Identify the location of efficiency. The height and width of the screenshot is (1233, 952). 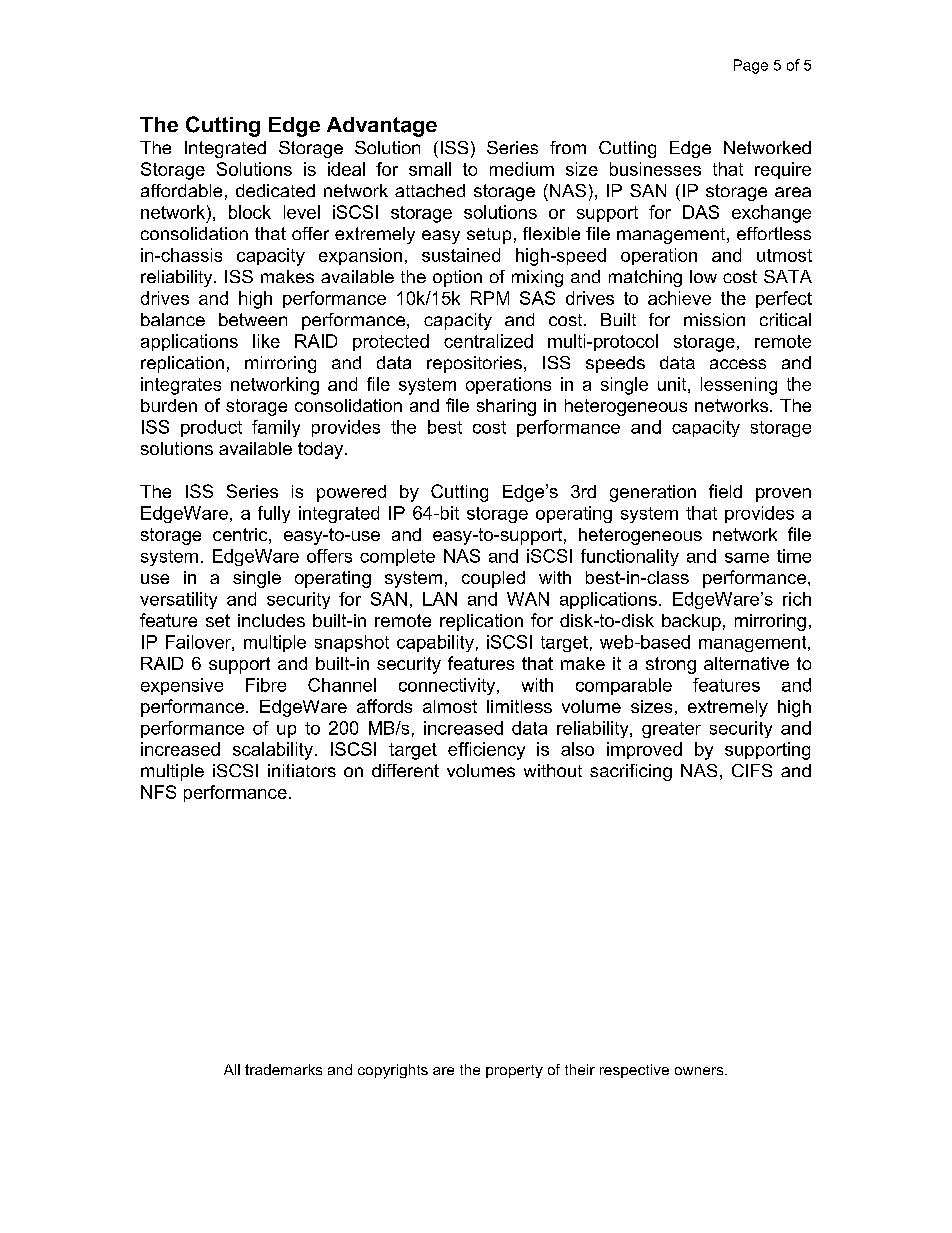
(486, 751).
